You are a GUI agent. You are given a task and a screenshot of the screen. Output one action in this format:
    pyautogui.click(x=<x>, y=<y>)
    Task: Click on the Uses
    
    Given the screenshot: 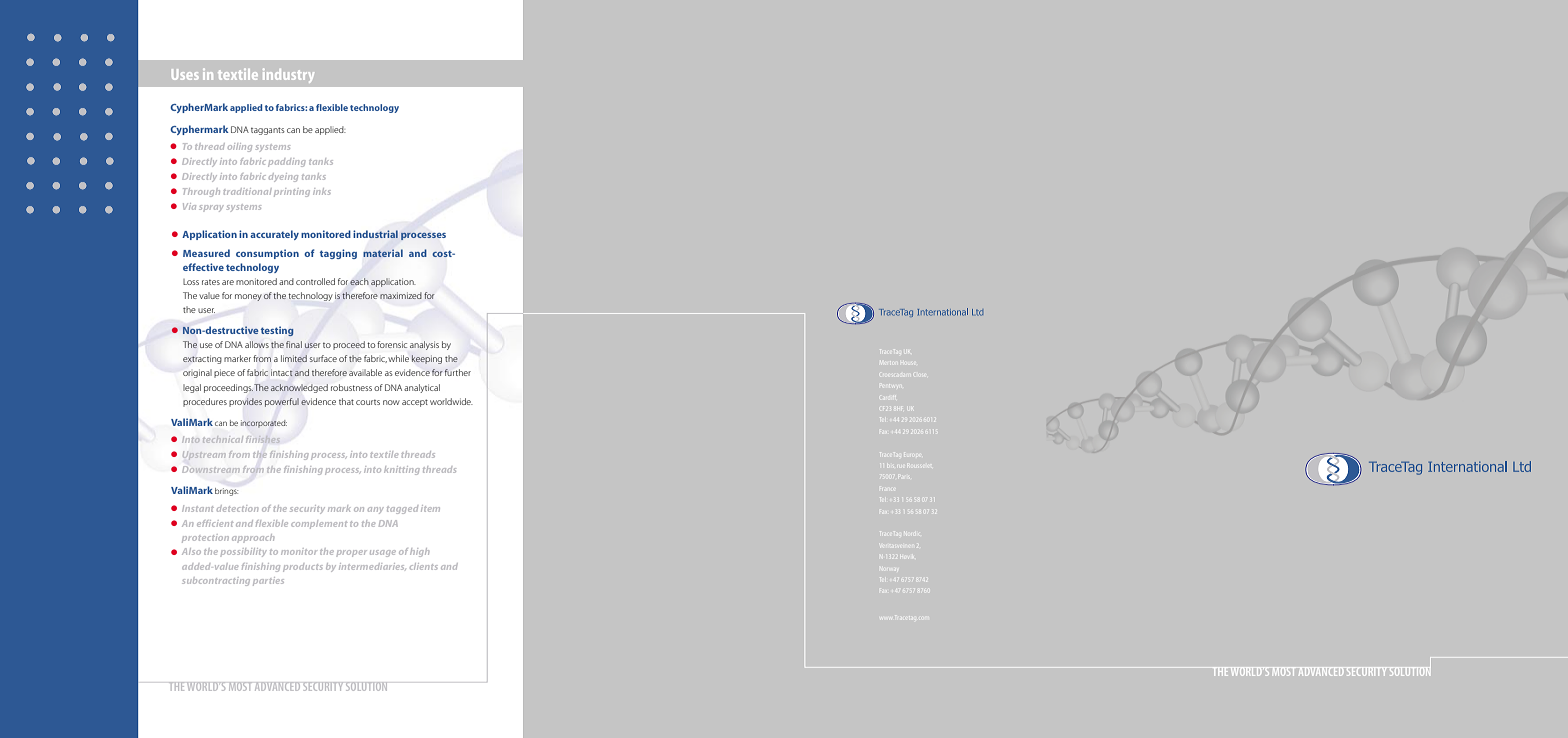 What is the action you would take?
    pyautogui.click(x=185, y=74)
